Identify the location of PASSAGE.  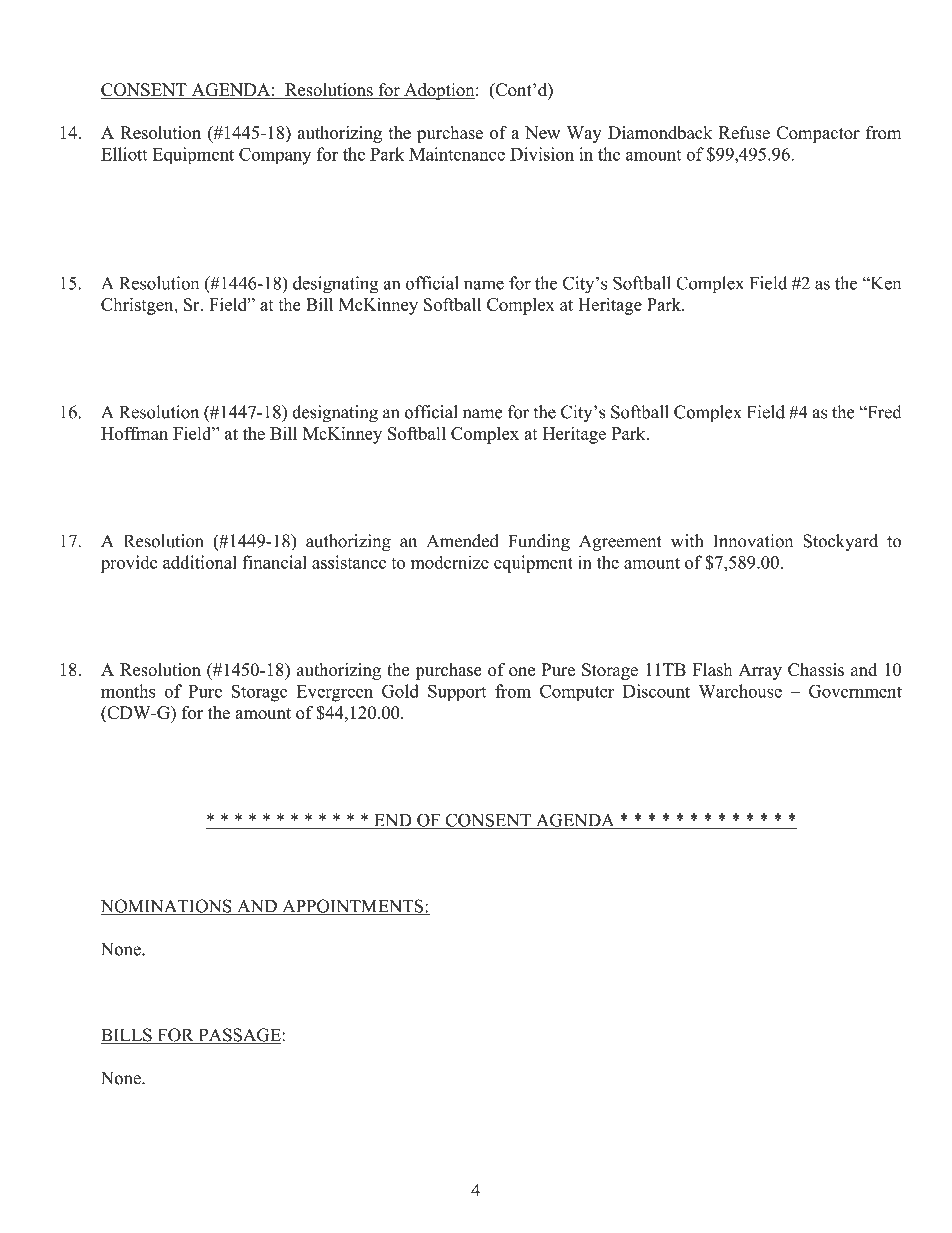
(238, 1036).
